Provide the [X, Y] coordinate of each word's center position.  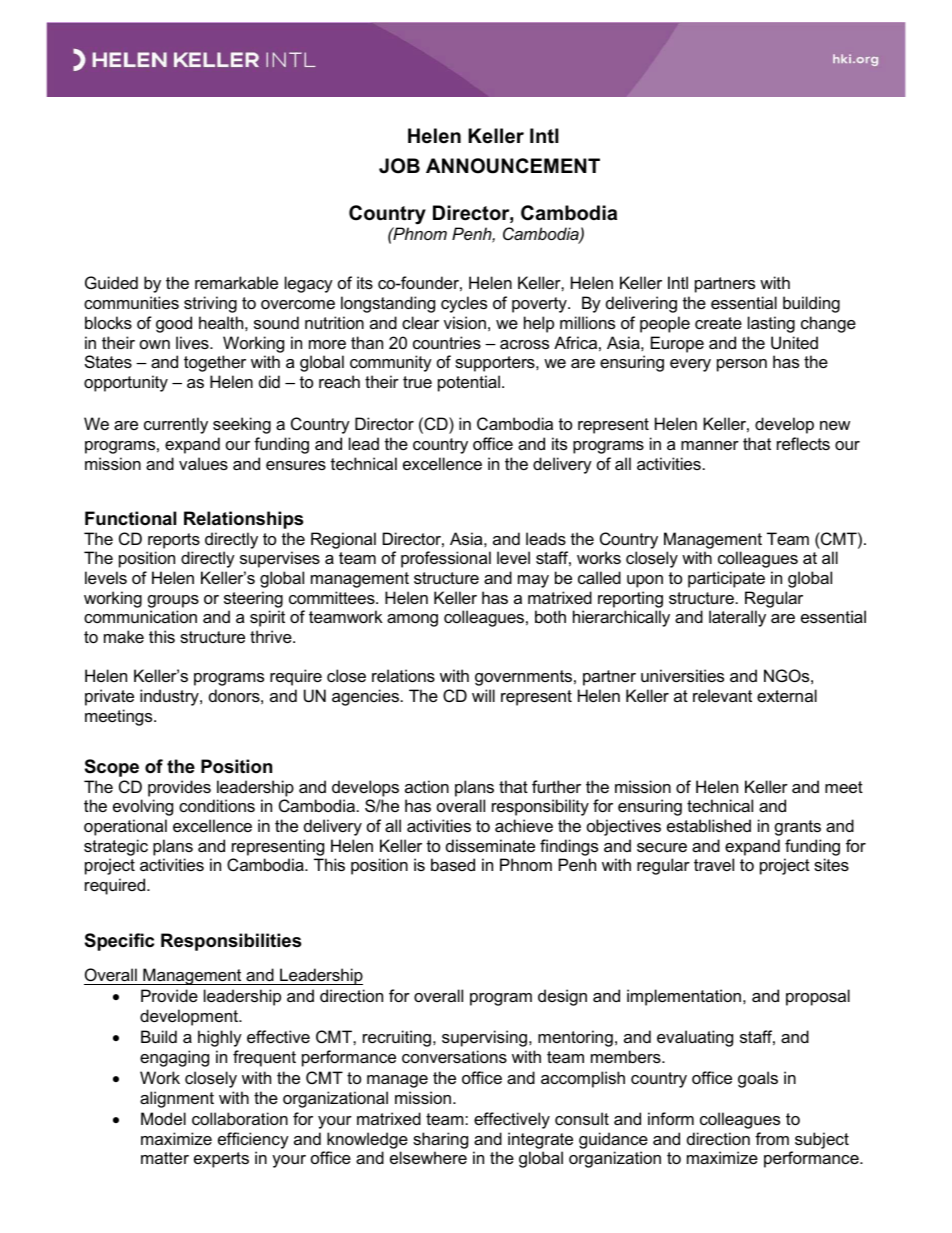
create [718, 323]
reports [174, 541]
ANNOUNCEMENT [513, 166]
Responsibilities [231, 942]
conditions [217, 805]
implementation [684, 997]
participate [726, 579]
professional [446, 559]
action [427, 786]
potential [470, 383]
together [215, 363]
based [453, 864]
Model [163, 1118]
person [742, 365]
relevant [722, 695]
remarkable [236, 282]
